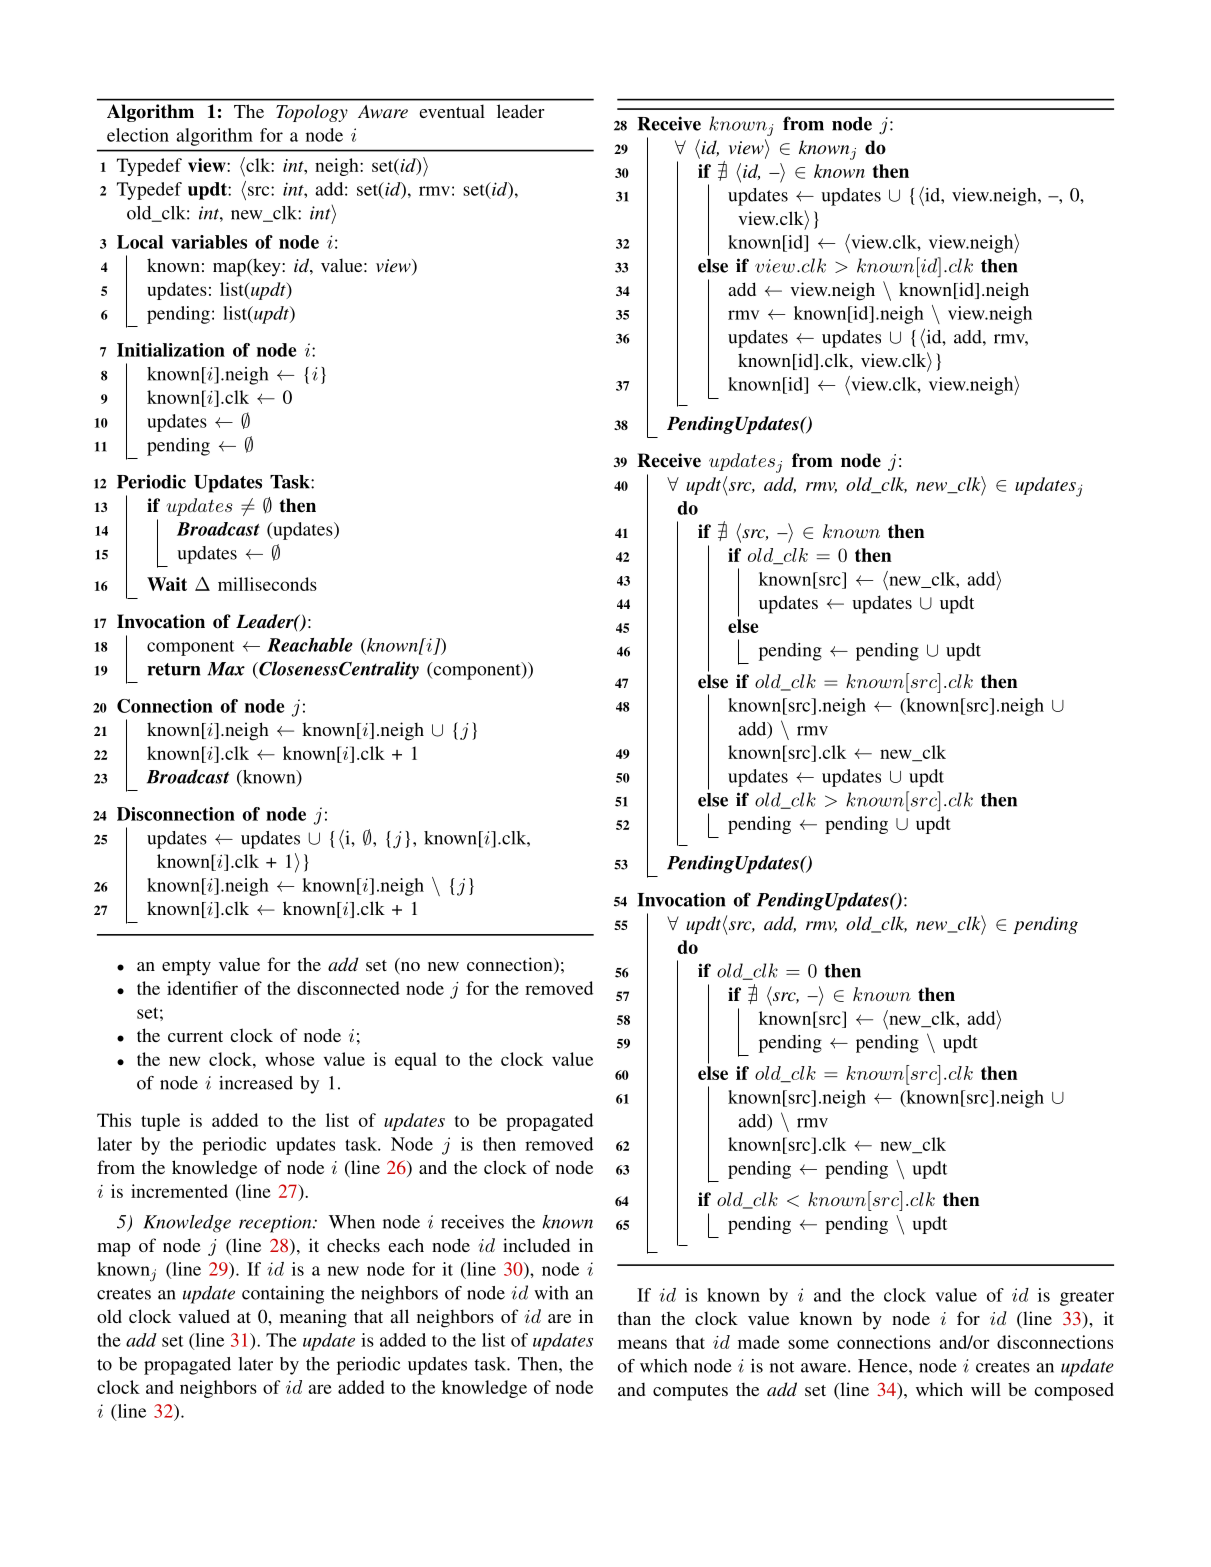 This screenshot has height=1567, width=1211. Describe the element at coordinates (642, 1344) in the screenshot. I see `means` at that location.
